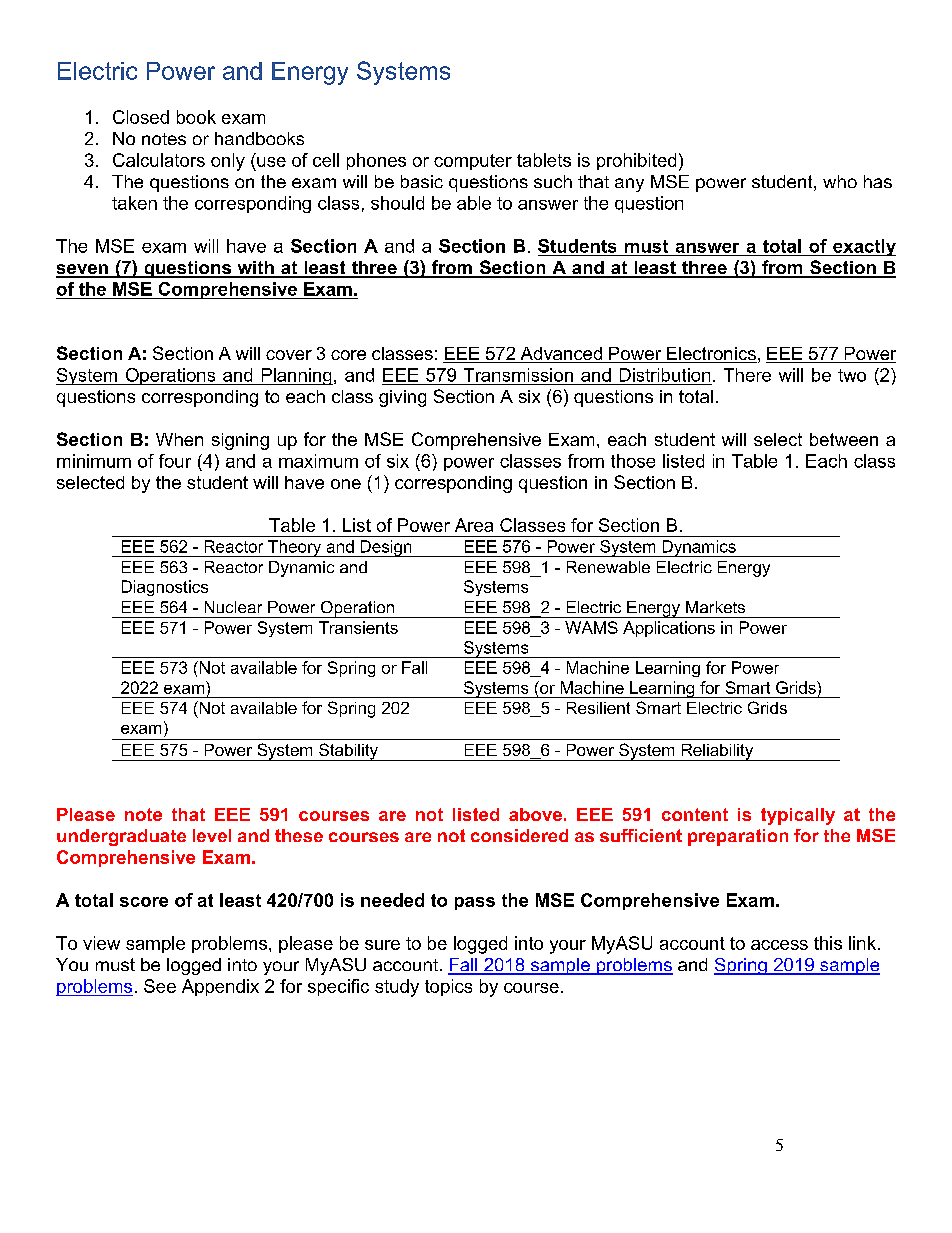 The height and width of the screenshot is (1233, 952). Describe the element at coordinates (844, 439) in the screenshot. I see `between` at that location.
